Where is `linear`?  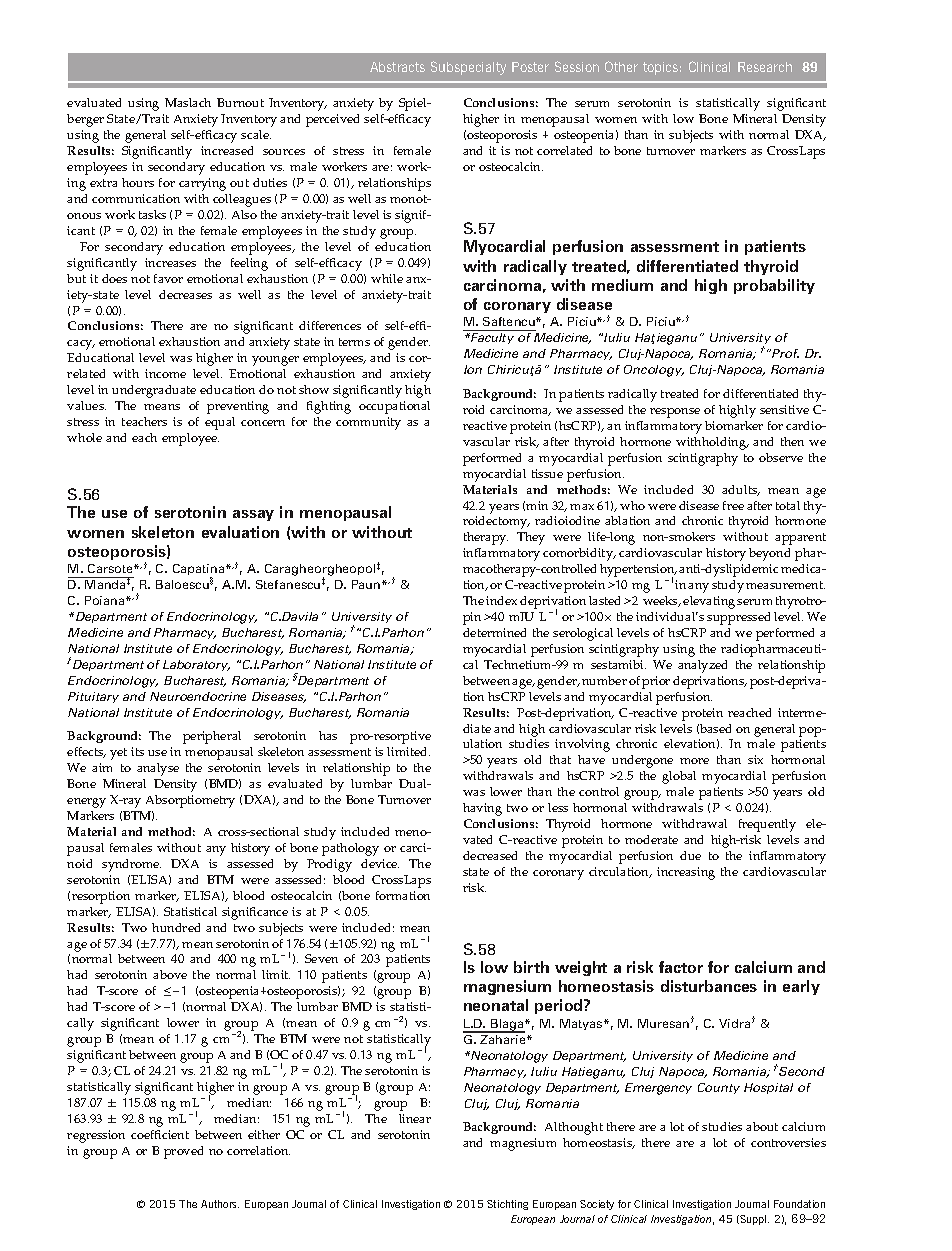
linear is located at coordinates (415, 1118).
